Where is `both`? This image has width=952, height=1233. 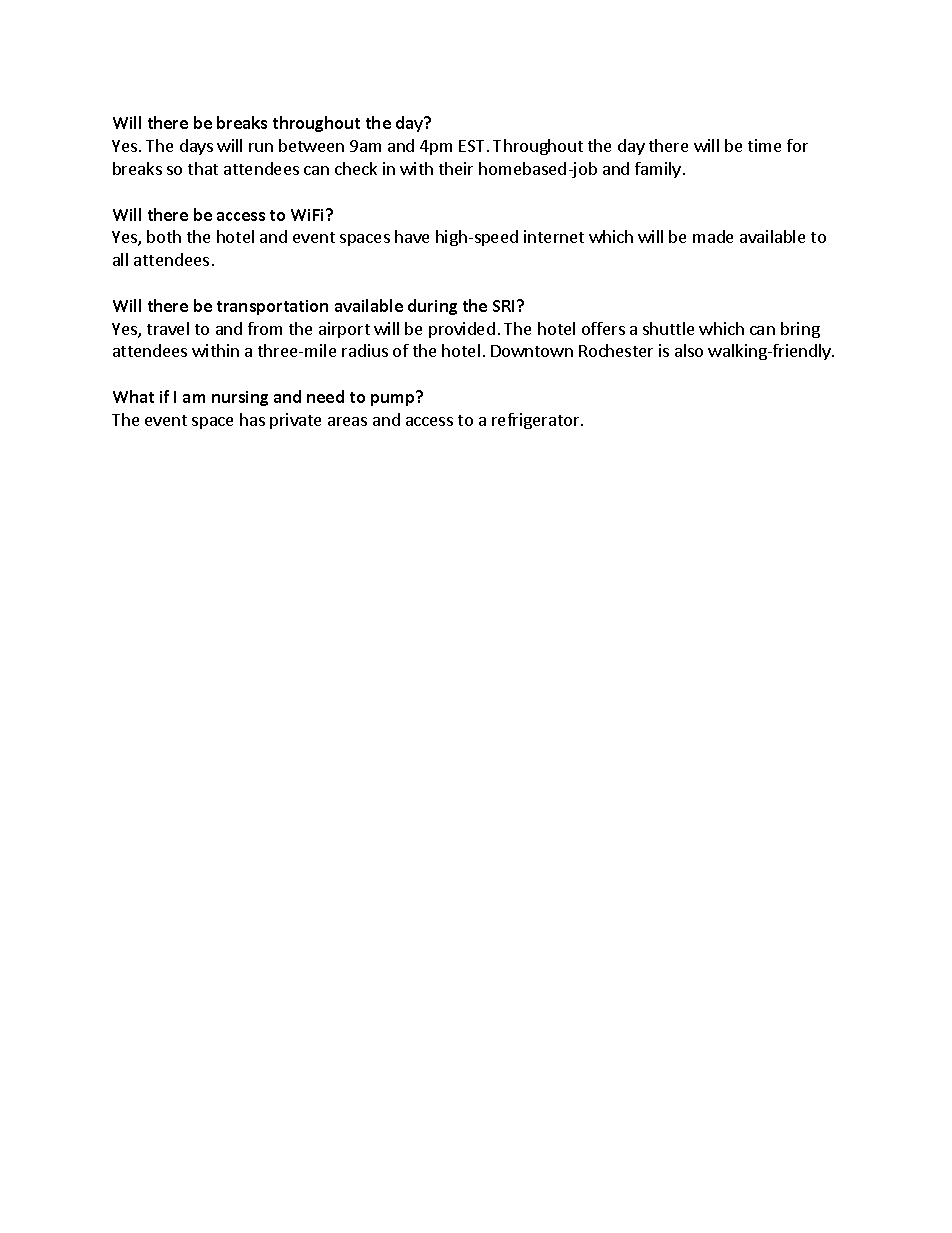
both is located at coordinates (164, 236).
